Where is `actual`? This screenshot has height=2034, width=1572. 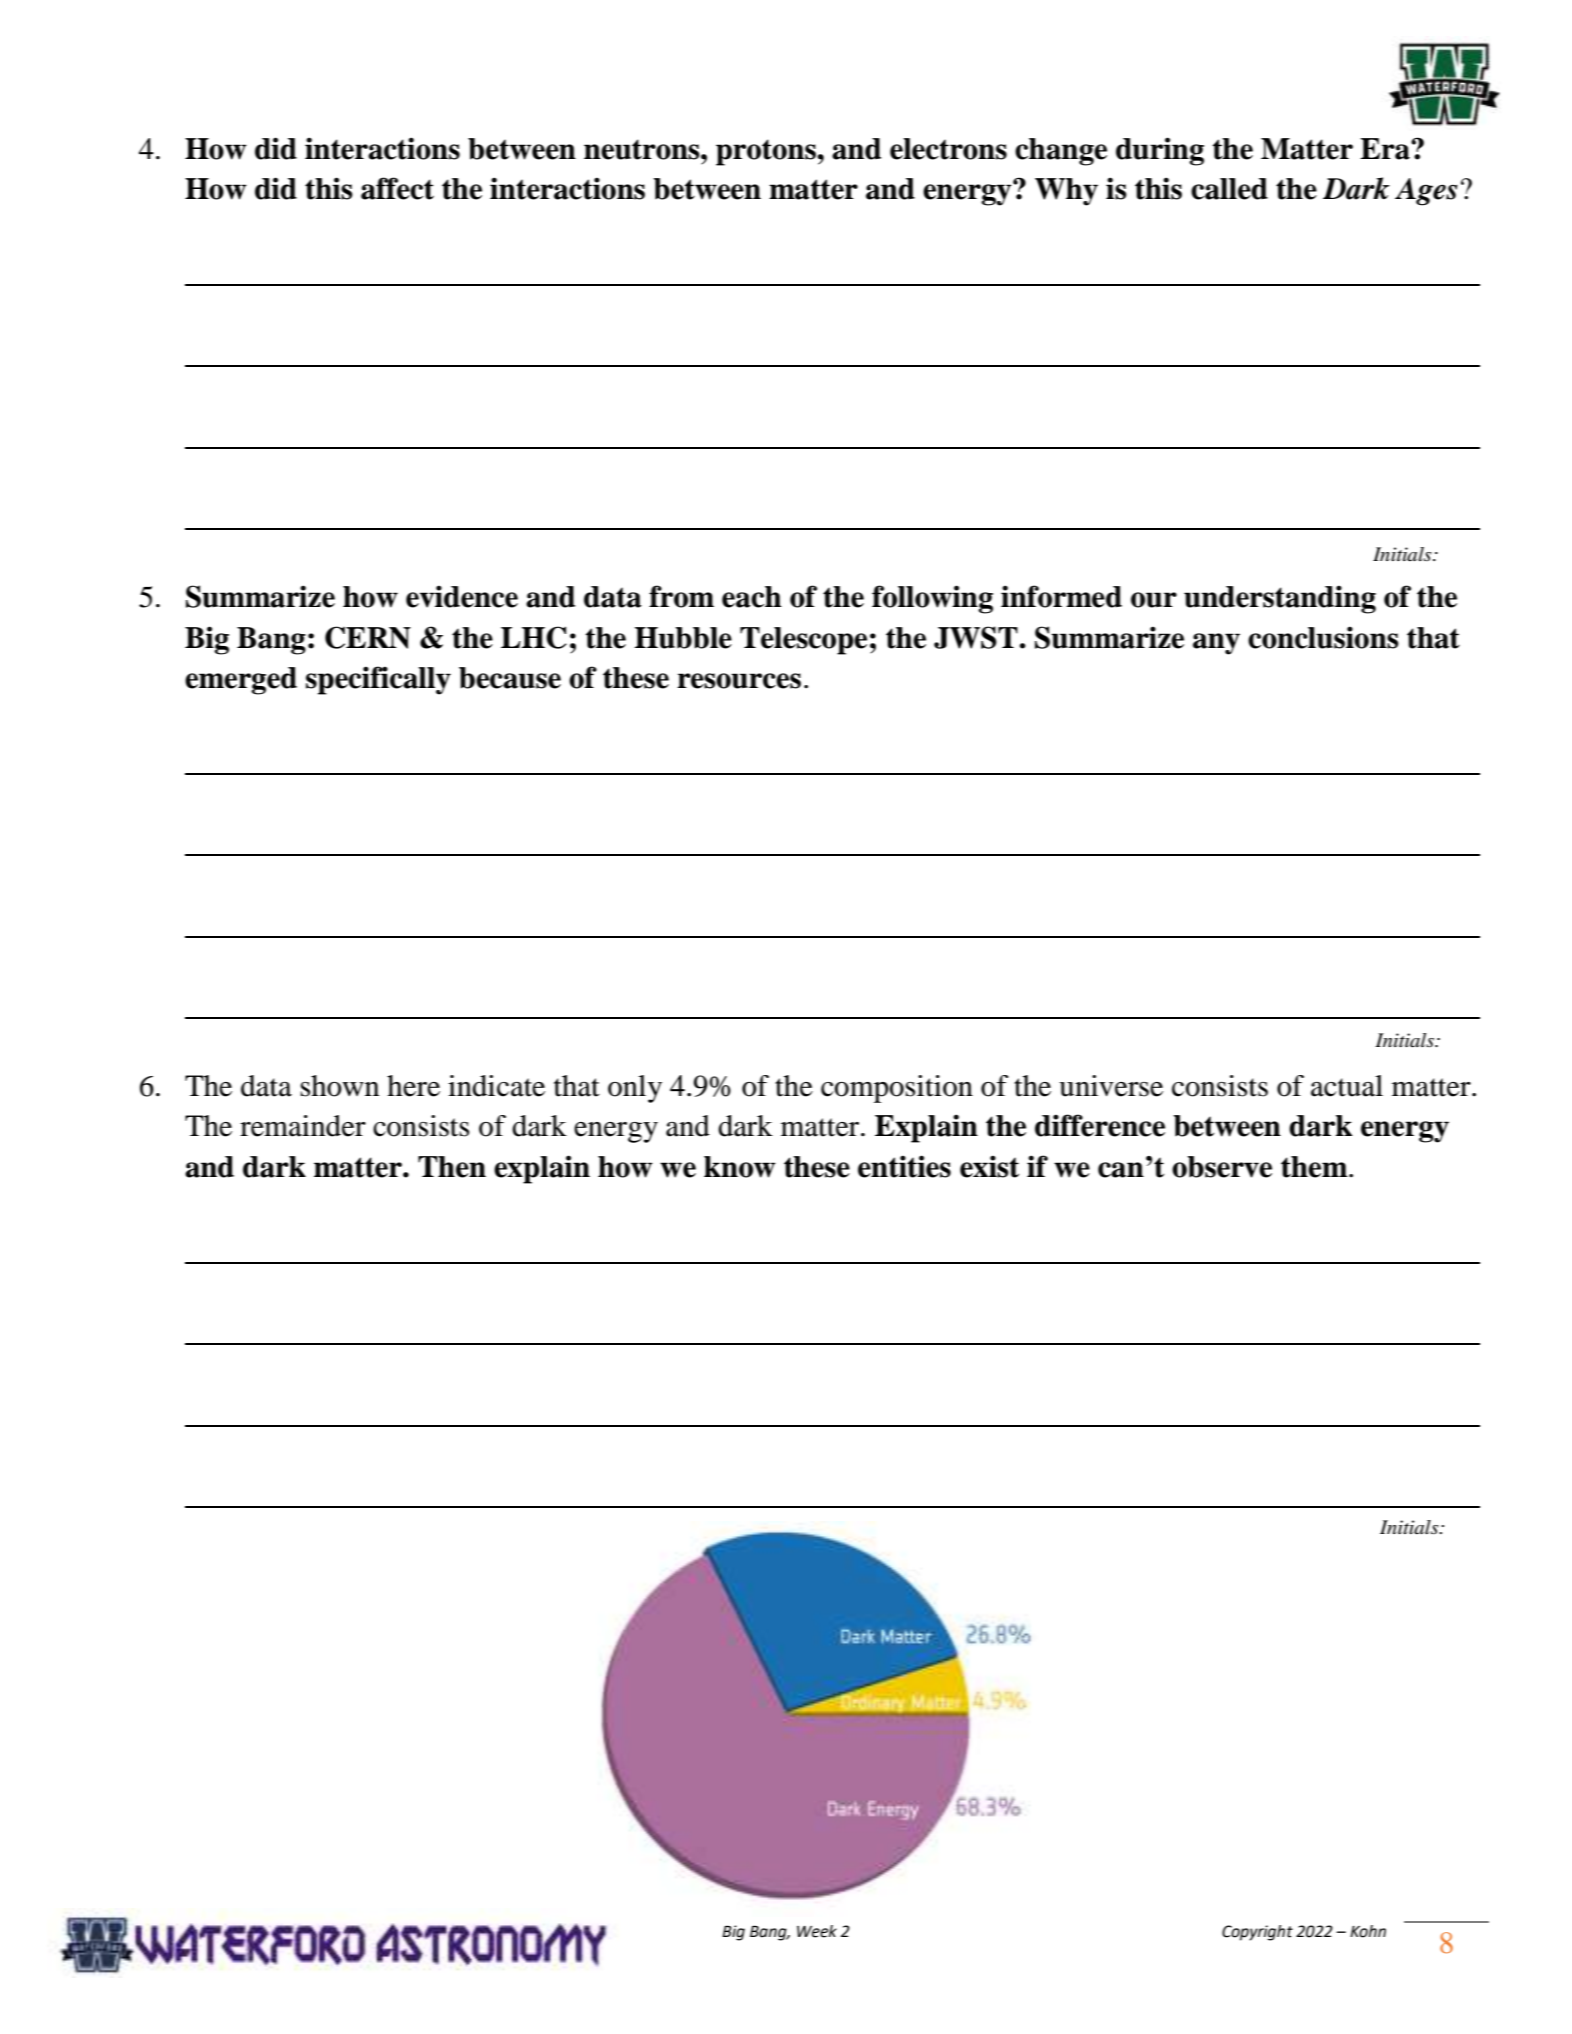
actual is located at coordinates (1347, 1086).
